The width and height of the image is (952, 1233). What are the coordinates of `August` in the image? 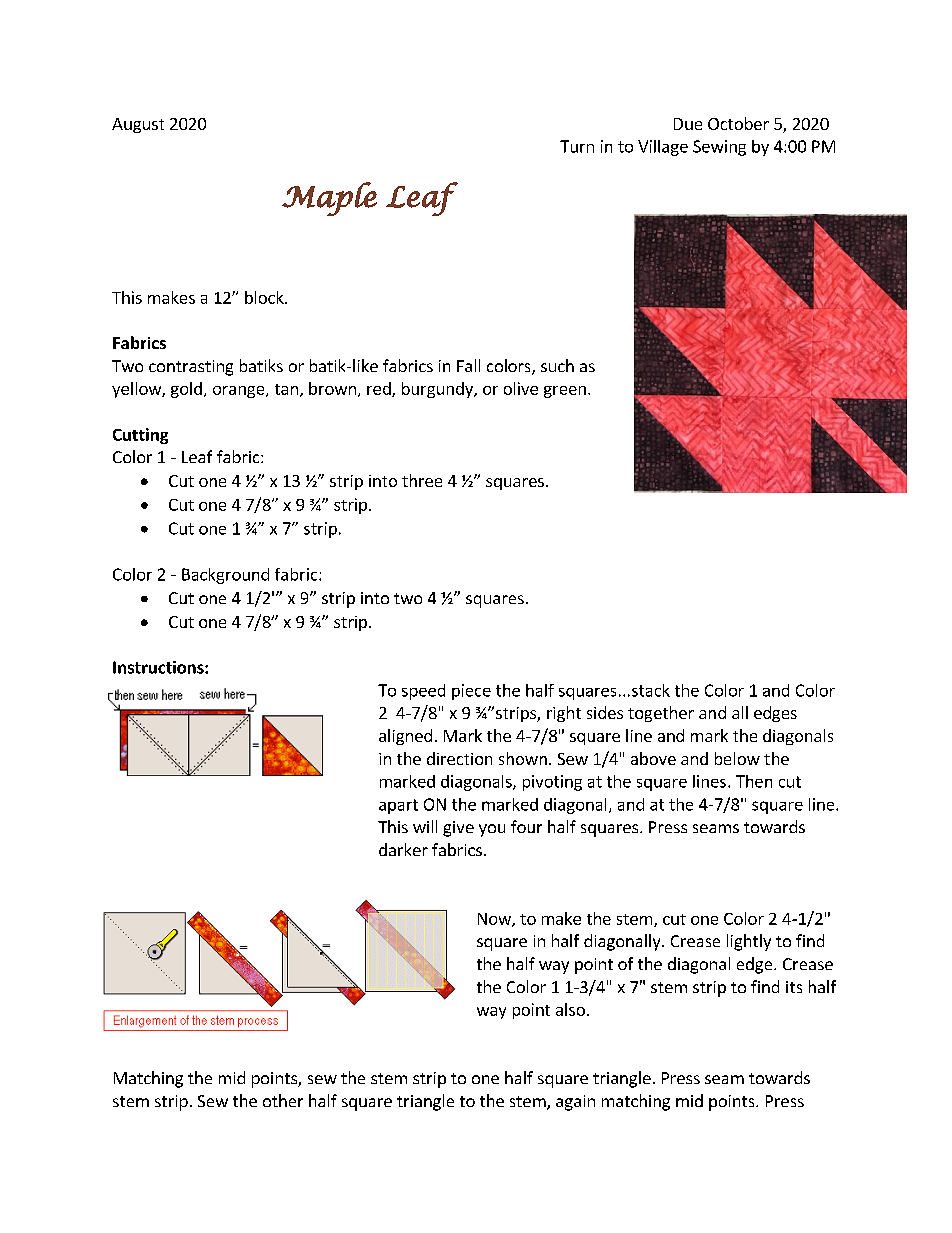 It's located at (138, 125).
